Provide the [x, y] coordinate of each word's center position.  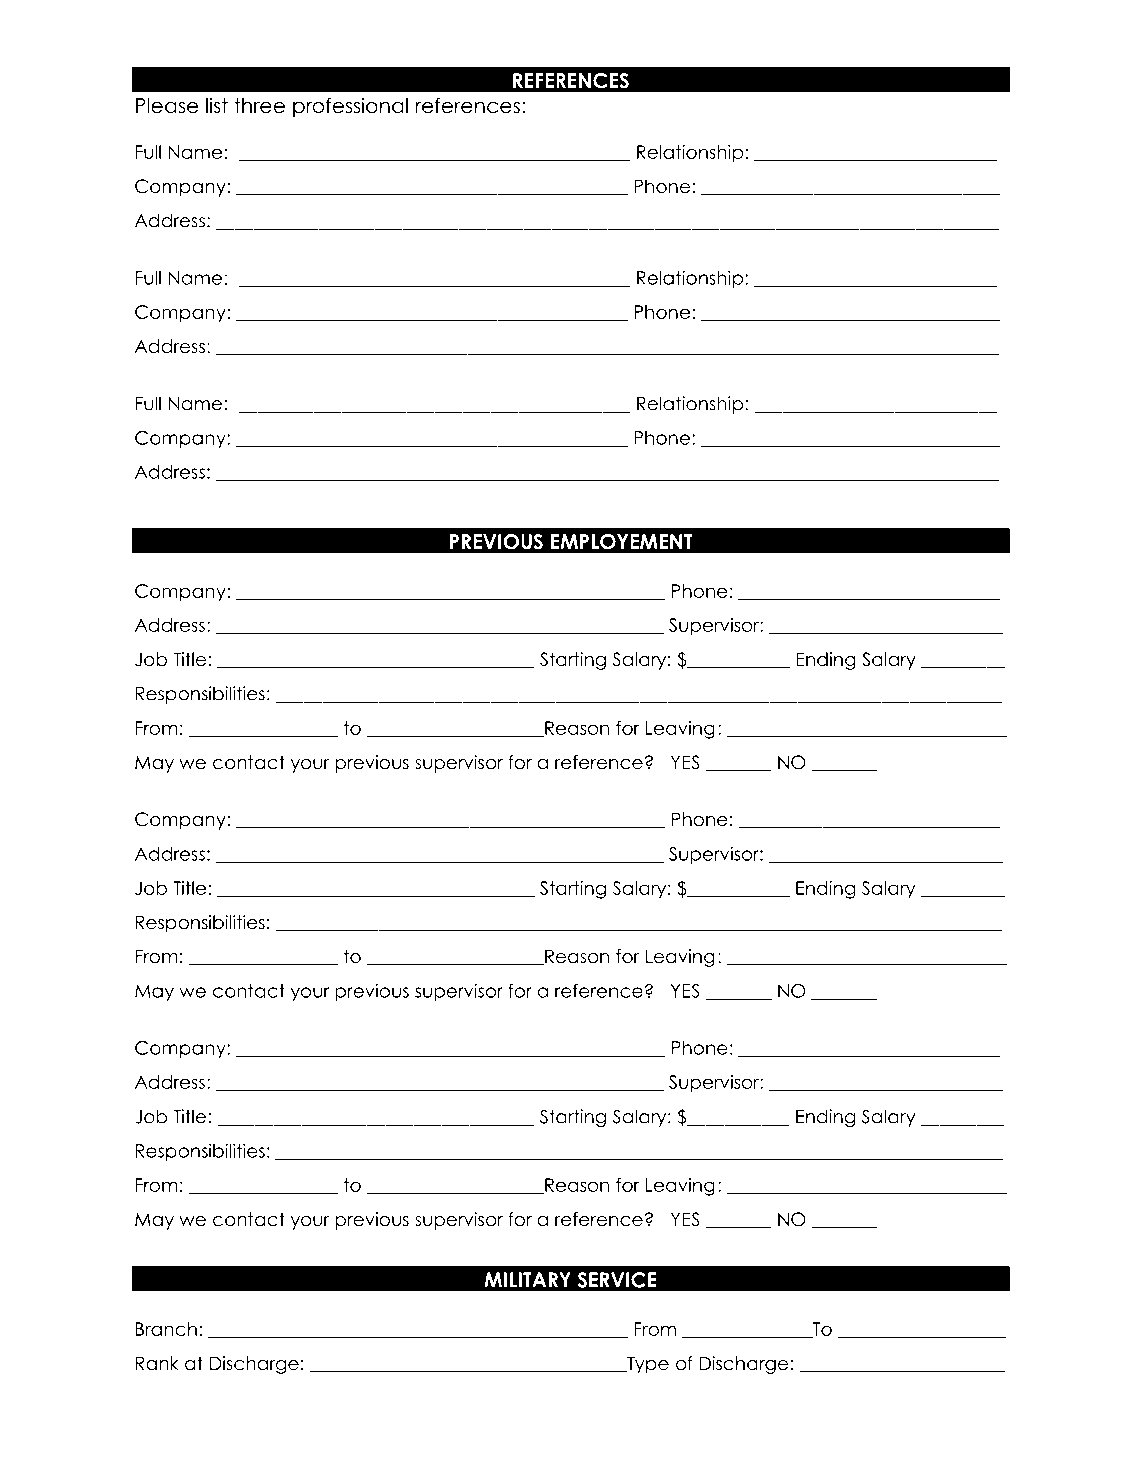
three [259, 106]
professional [350, 107]
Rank [157, 1363]
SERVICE [617, 1280]
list [217, 105]
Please [167, 106]
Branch [166, 1329]
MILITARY [527, 1280]
